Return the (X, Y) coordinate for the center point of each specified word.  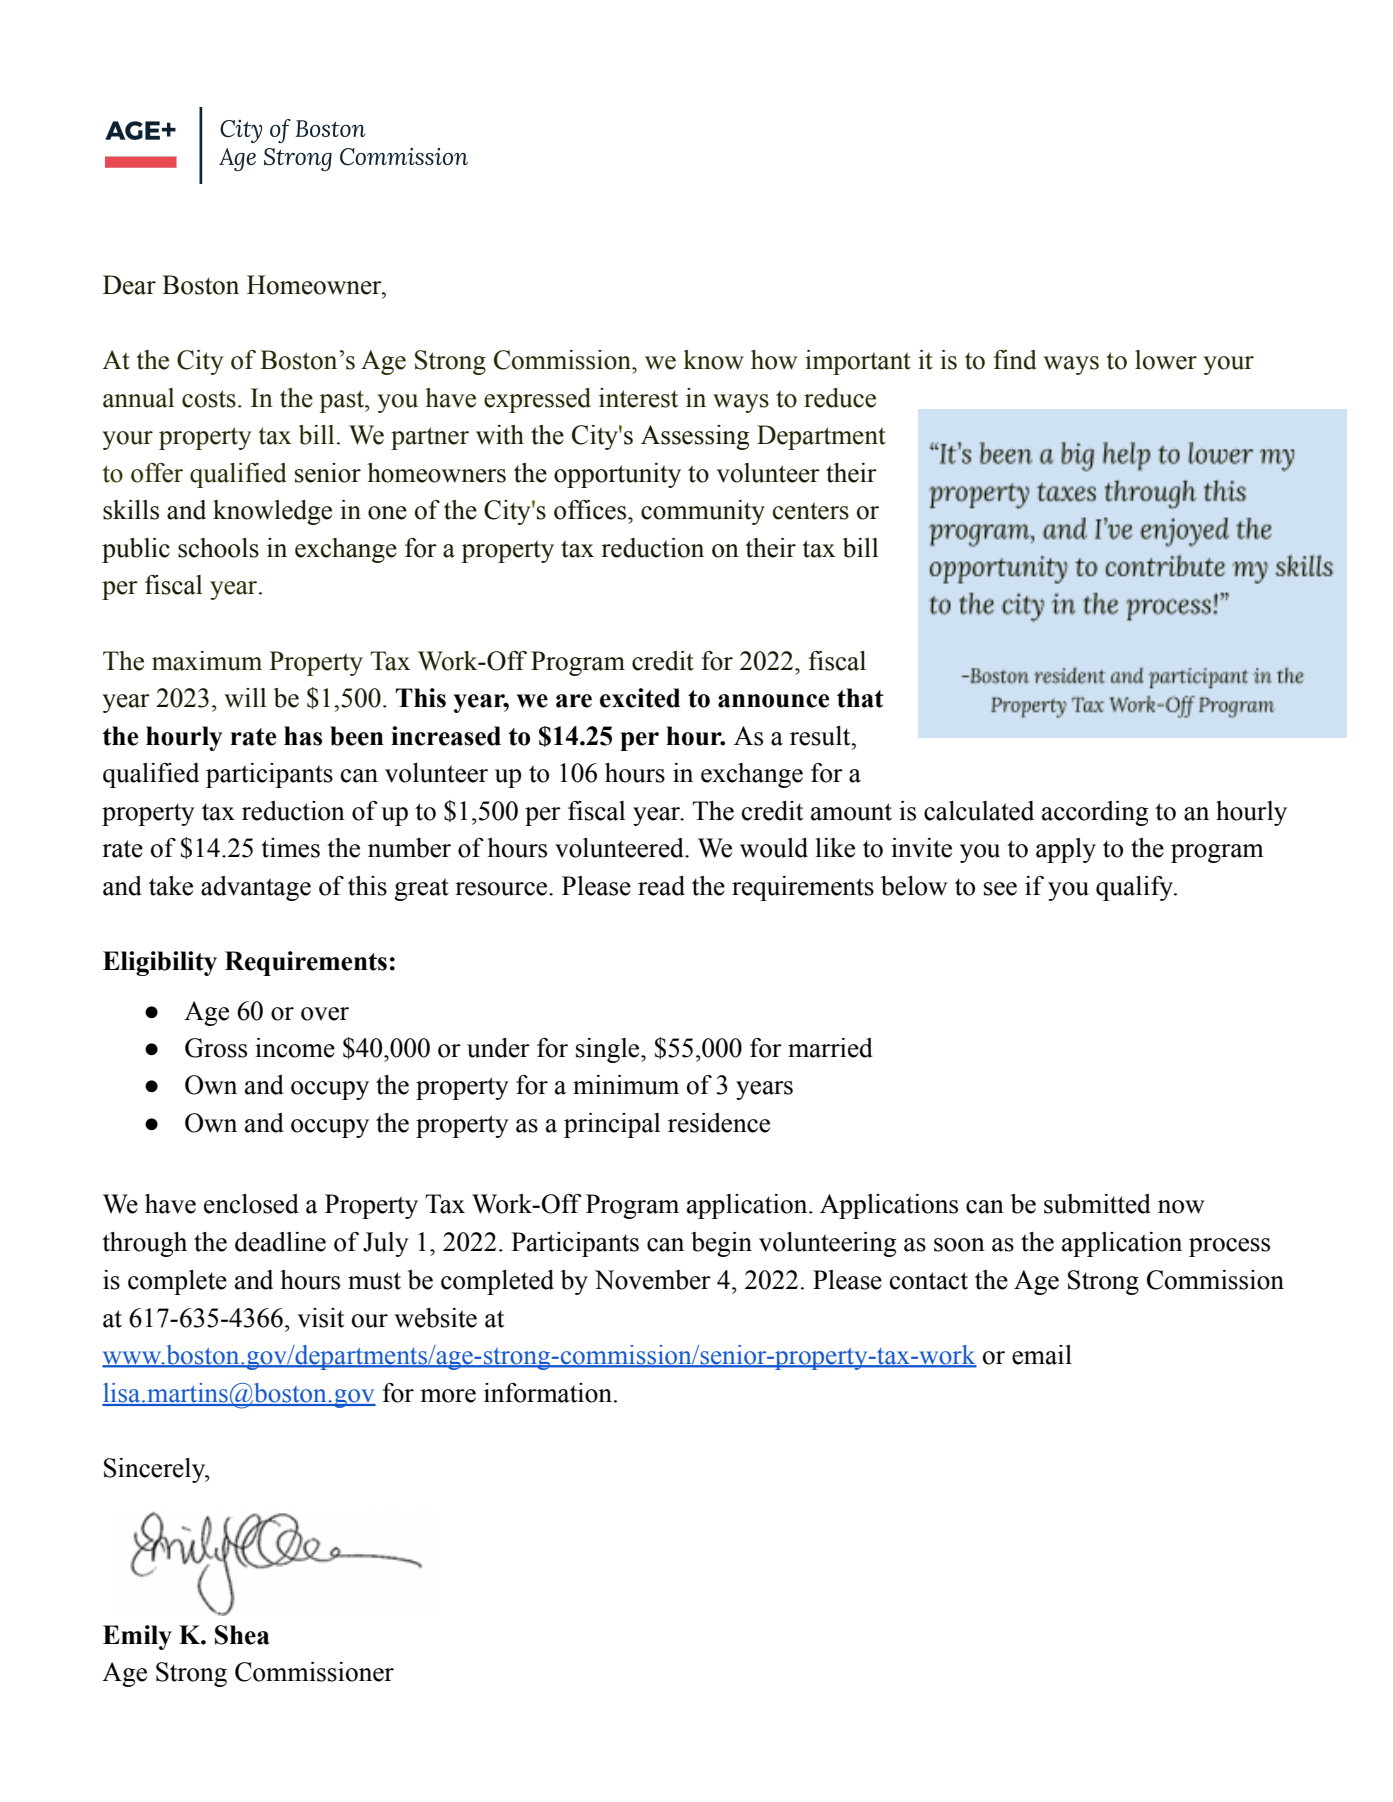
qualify (1135, 888)
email (1042, 1355)
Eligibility (160, 963)
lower (1166, 360)
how (774, 360)
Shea (242, 1635)
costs (209, 399)
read (661, 886)
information (549, 1393)
